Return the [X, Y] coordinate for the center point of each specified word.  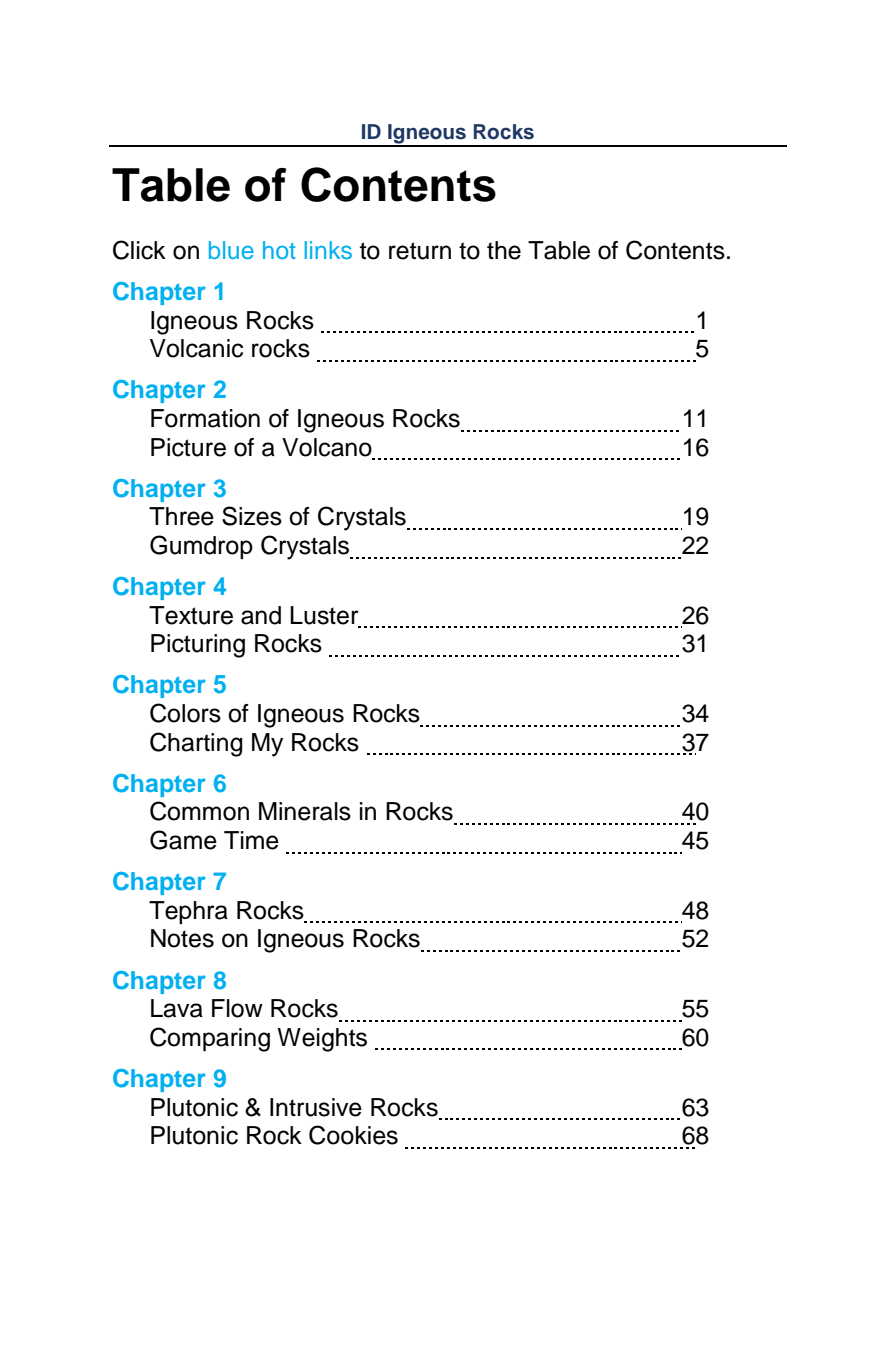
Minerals [305, 811]
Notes [182, 938]
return [420, 251]
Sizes [252, 516]
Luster [324, 615]
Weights [322, 1040]
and [261, 615]
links [328, 250]
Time [251, 840]
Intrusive [316, 1107]
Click [139, 250]
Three [181, 516]
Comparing [210, 1039]
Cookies [353, 1135]
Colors [185, 713]
